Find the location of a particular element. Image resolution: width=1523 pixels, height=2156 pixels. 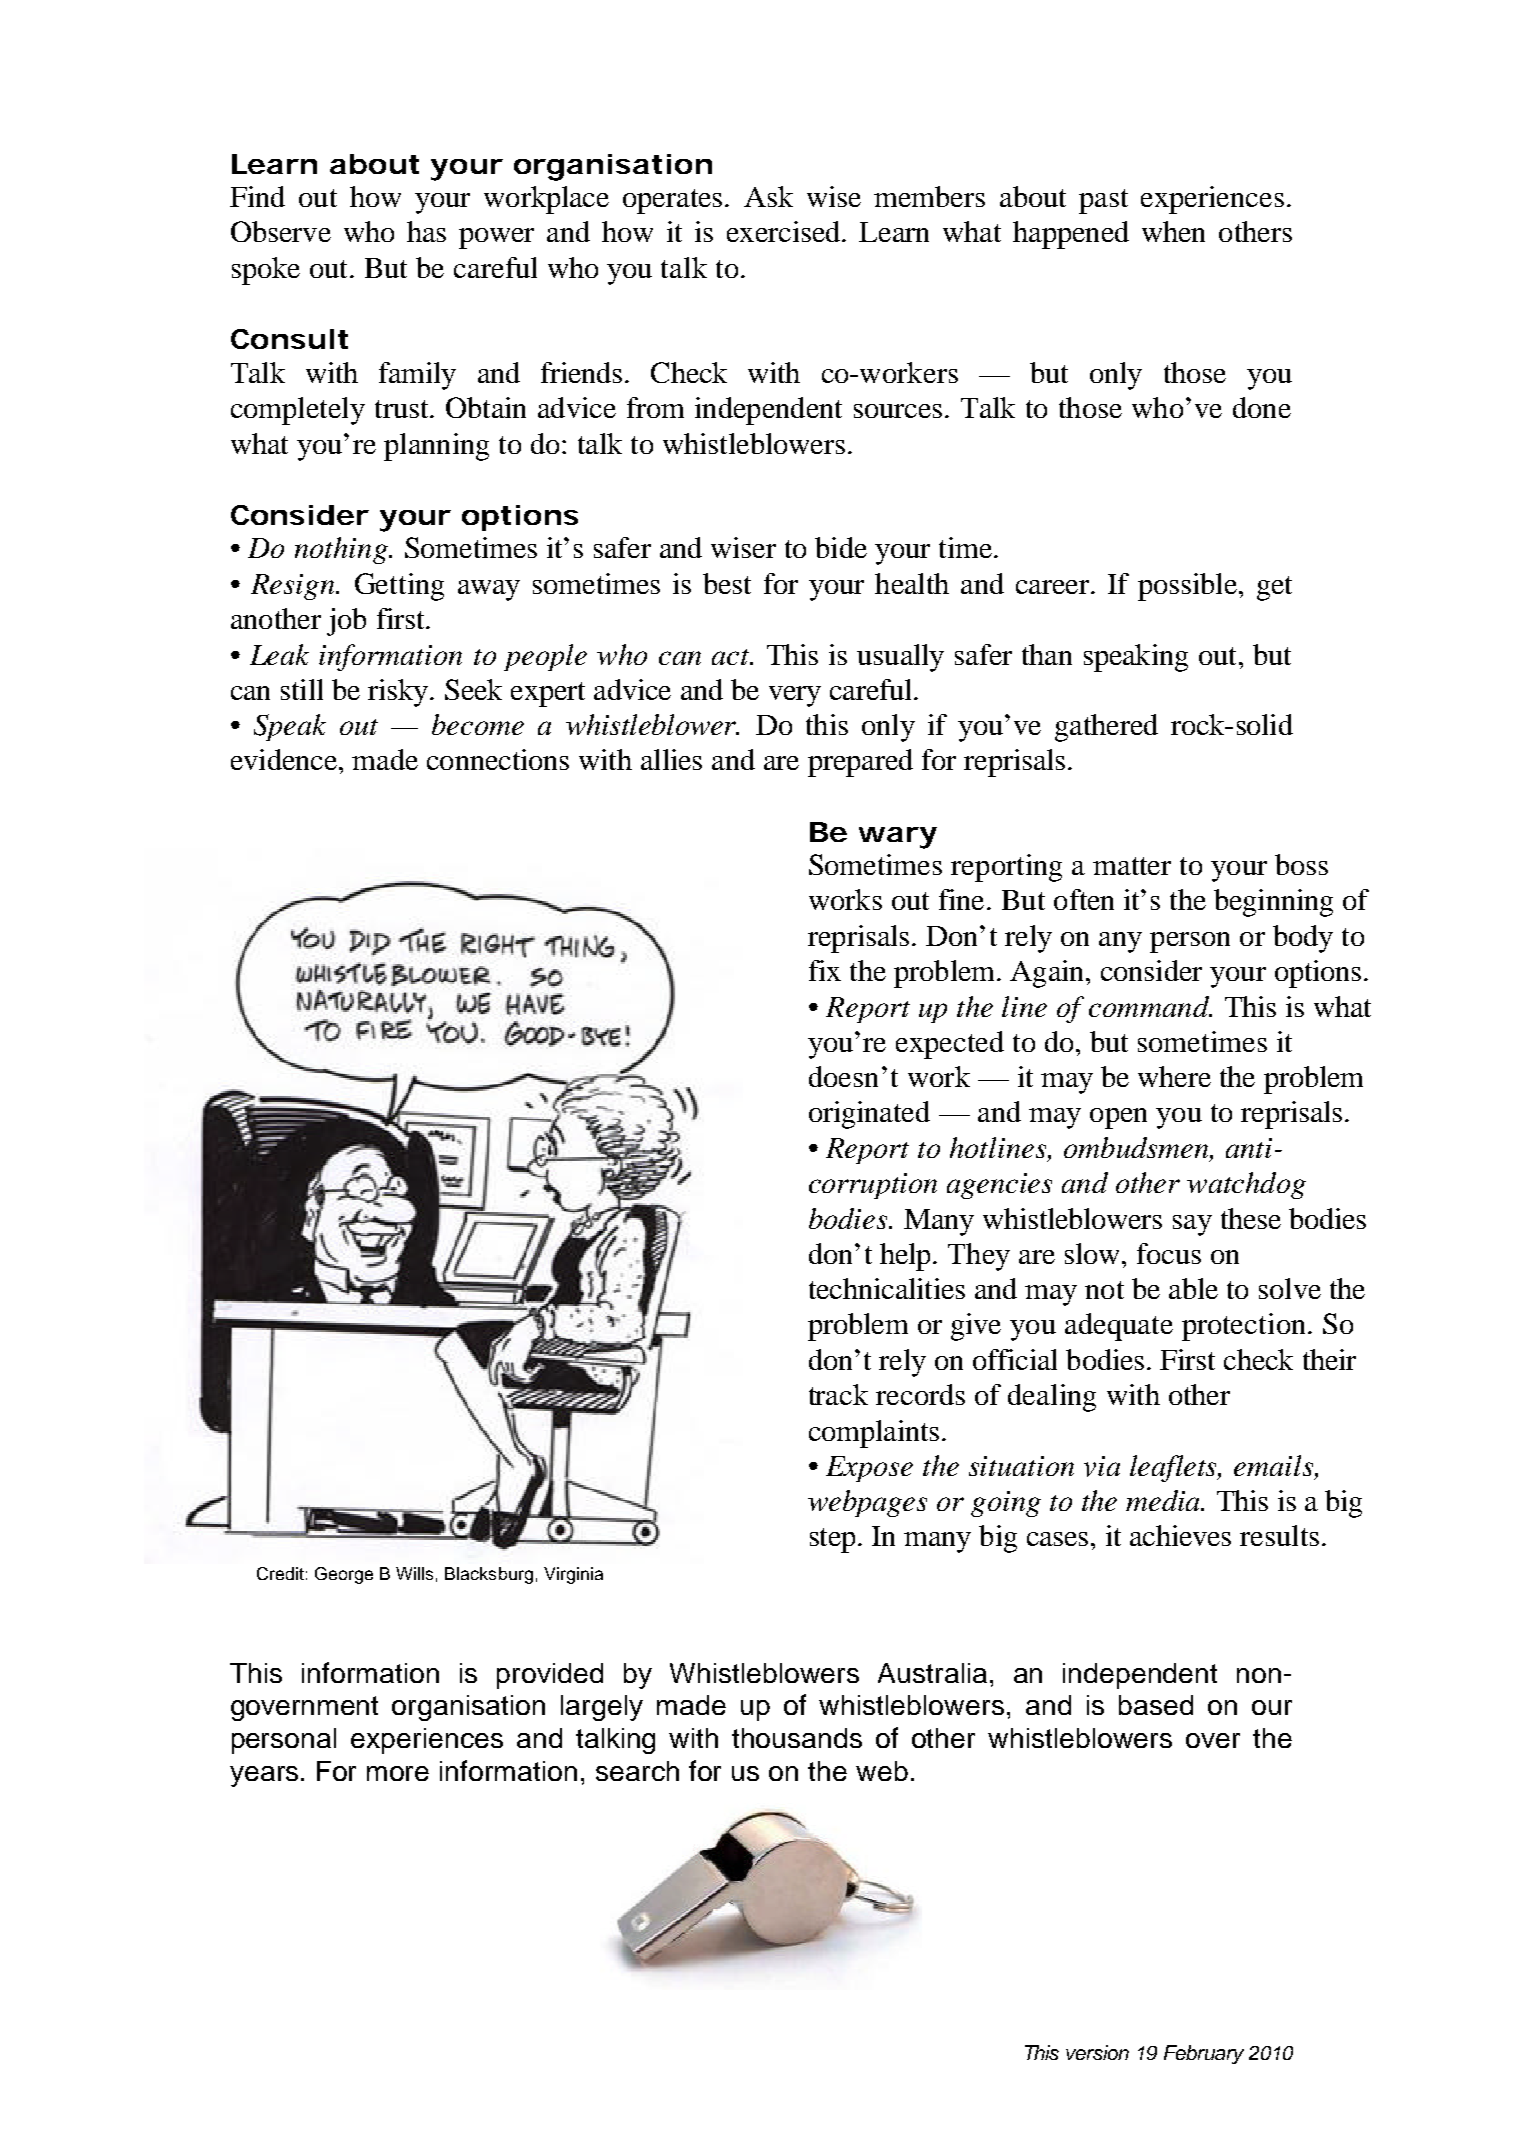

when is located at coordinates (1173, 231).
